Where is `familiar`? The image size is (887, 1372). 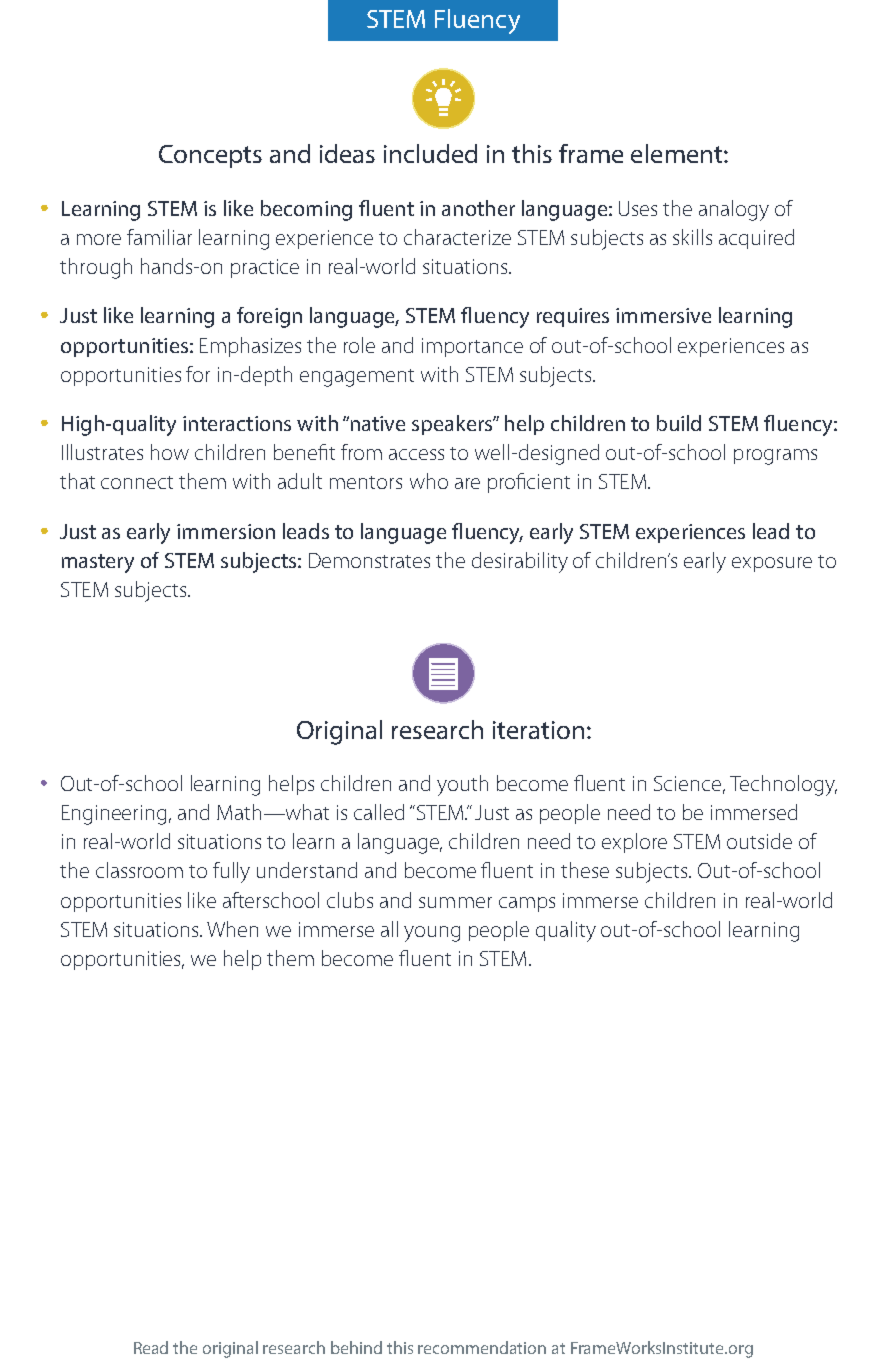 familiar is located at coordinates (159, 237).
